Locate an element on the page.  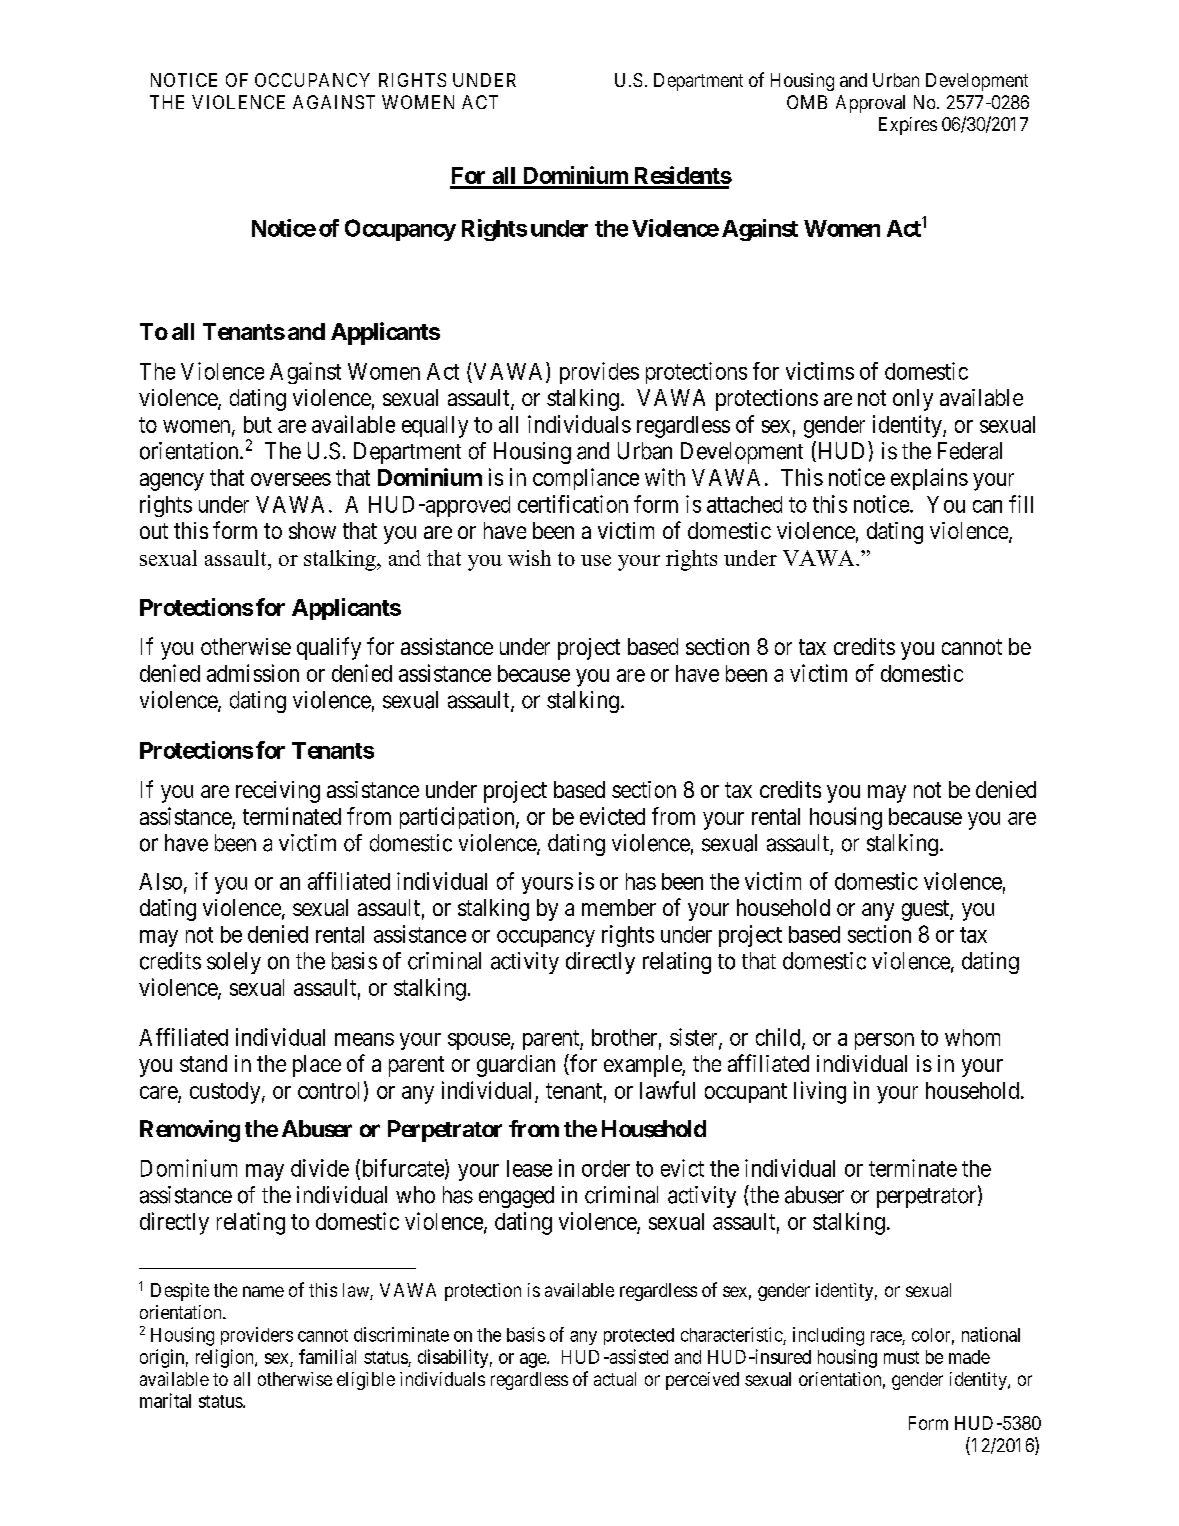
member is located at coordinates (619, 907).
